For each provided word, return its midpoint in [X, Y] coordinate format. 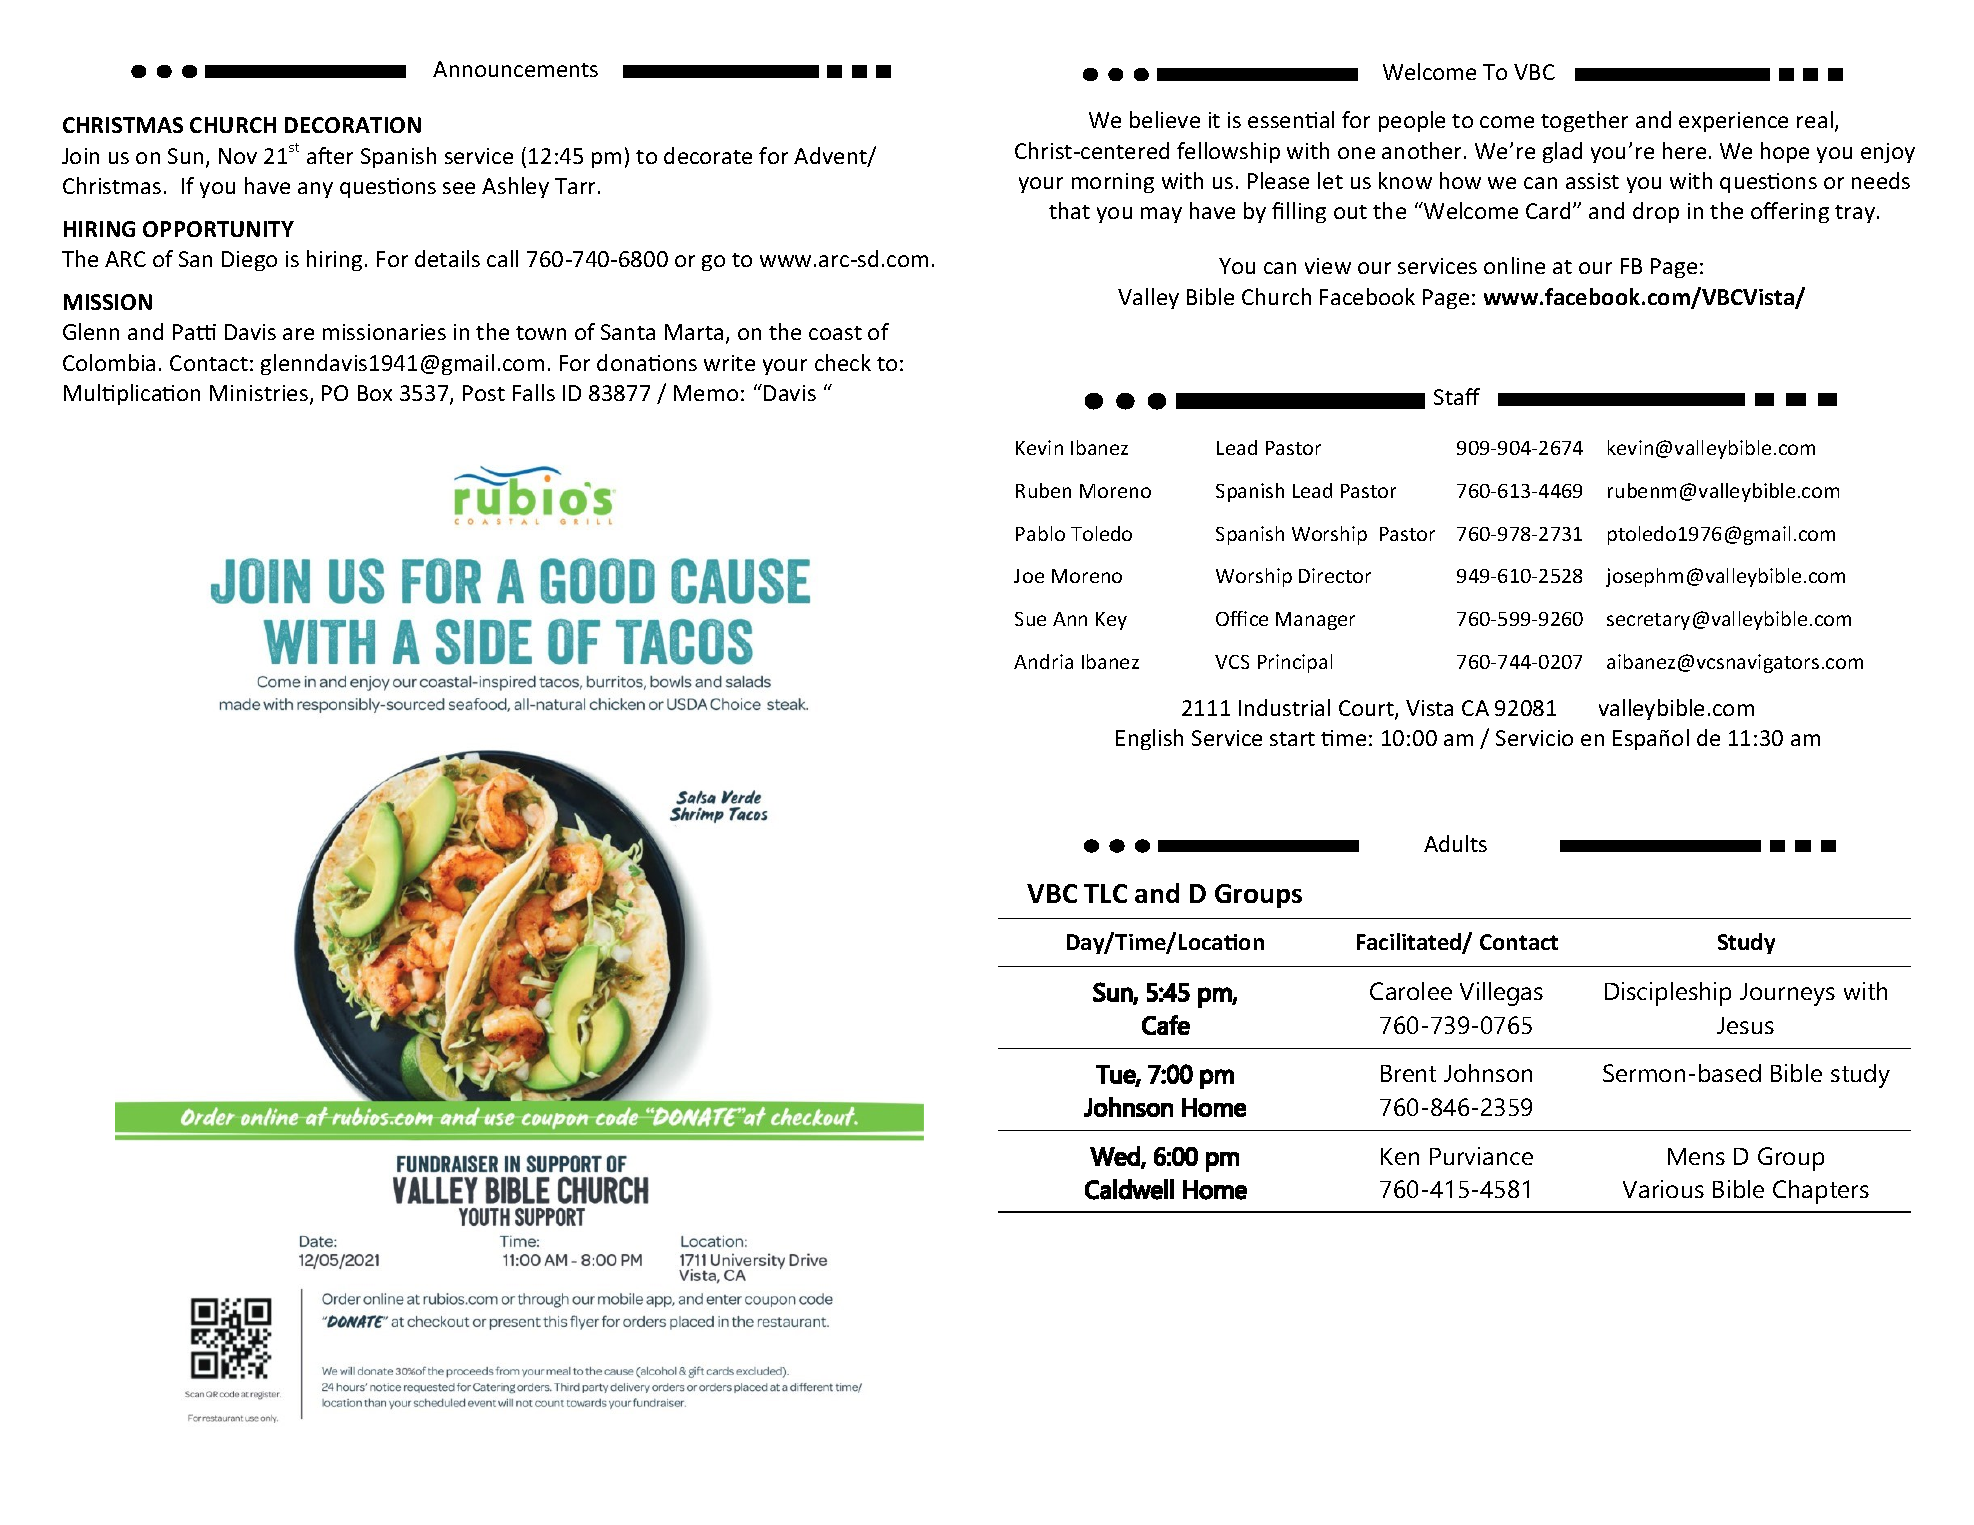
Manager [1315, 621]
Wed [1116, 1157]
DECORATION [353, 125]
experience [1733, 122]
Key [1111, 621]
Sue [1030, 619]
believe [1165, 119]
